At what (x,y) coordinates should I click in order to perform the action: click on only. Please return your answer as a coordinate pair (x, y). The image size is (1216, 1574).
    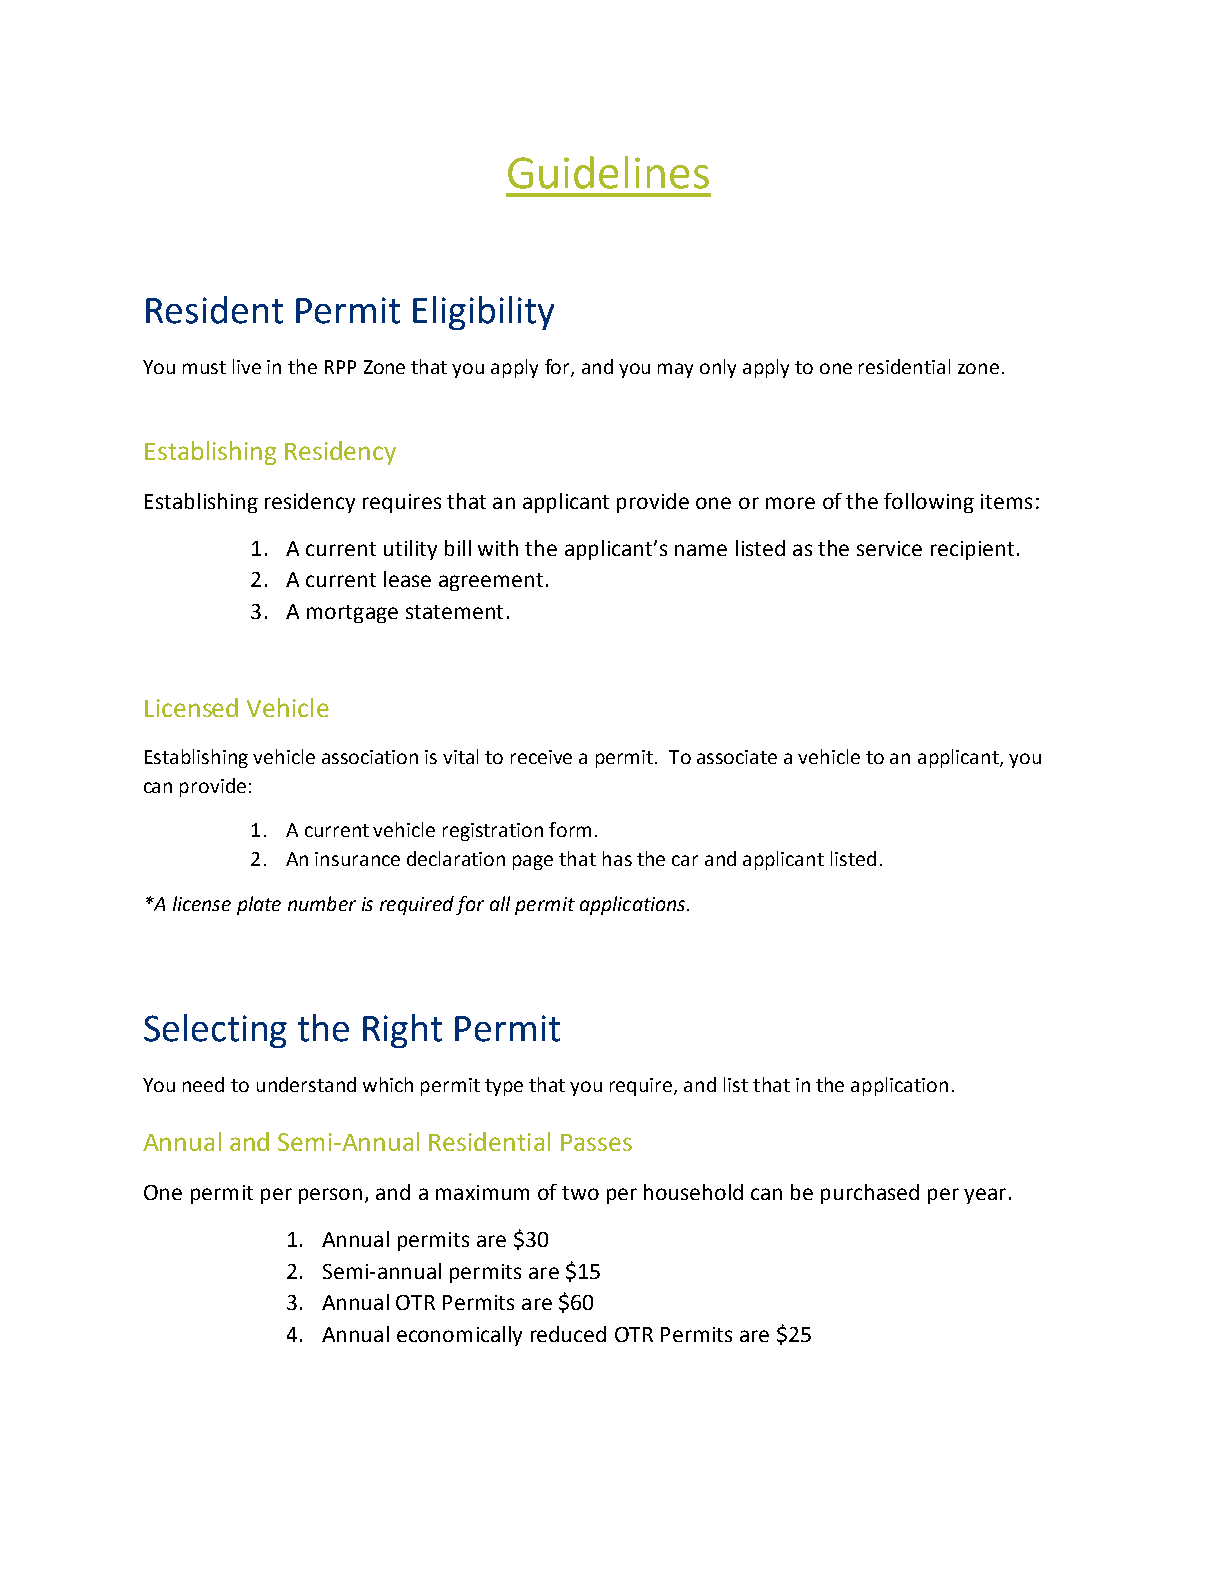
    Looking at the image, I should click on (718, 368).
